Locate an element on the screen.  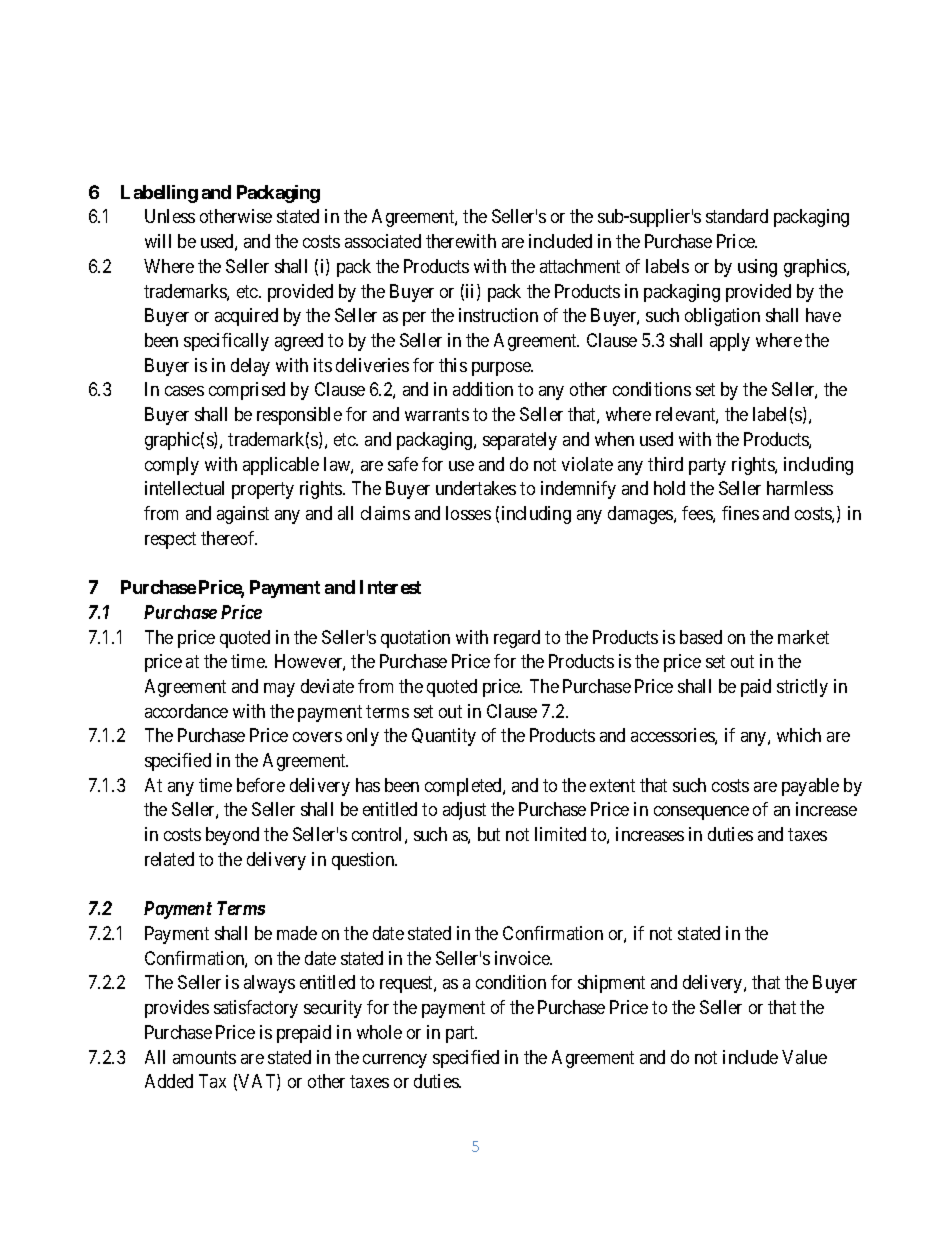
amounts is located at coordinates (204, 1057).
